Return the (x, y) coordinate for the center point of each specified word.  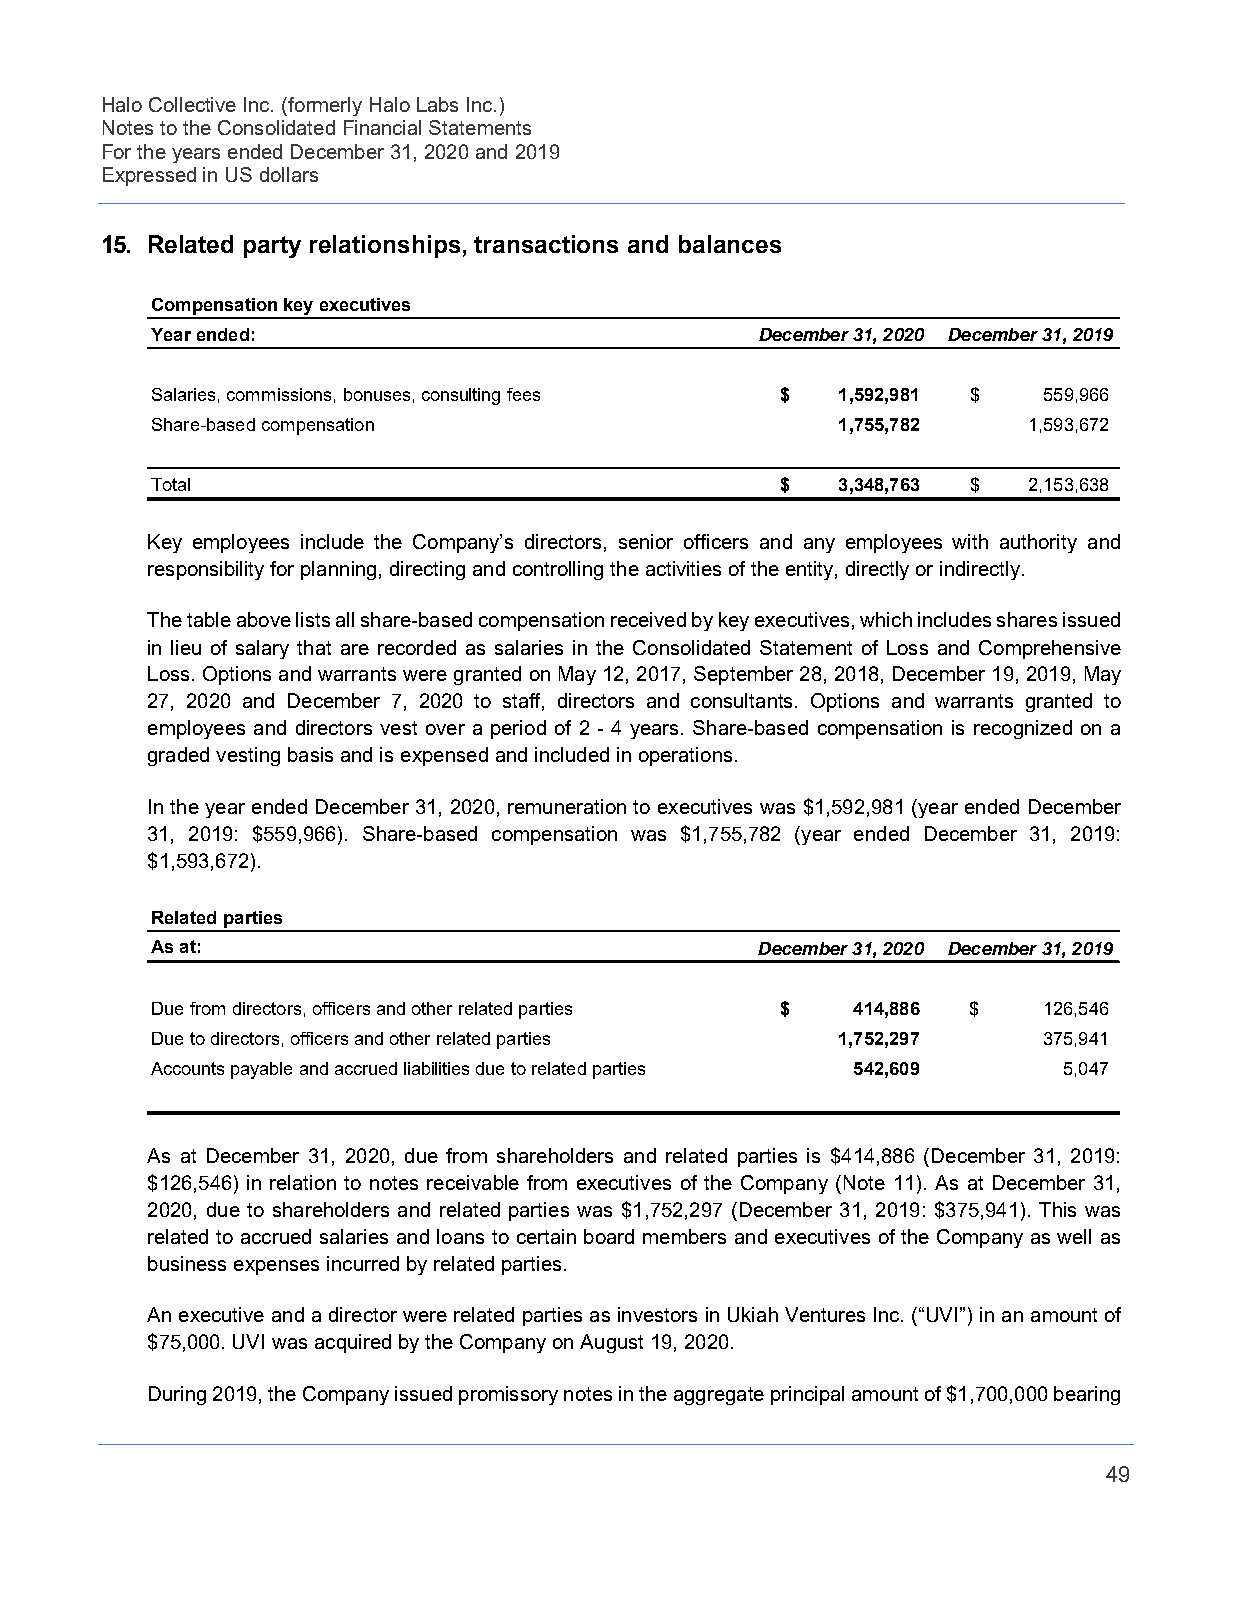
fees (523, 394)
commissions (279, 394)
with (970, 541)
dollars (289, 174)
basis (310, 754)
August (611, 1343)
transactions (546, 244)
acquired (353, 1343)
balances (730, 244)
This (1057, 1209)
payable (261, 1070)
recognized (1023, 729)
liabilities (436, 1068)
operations (685, 756)
